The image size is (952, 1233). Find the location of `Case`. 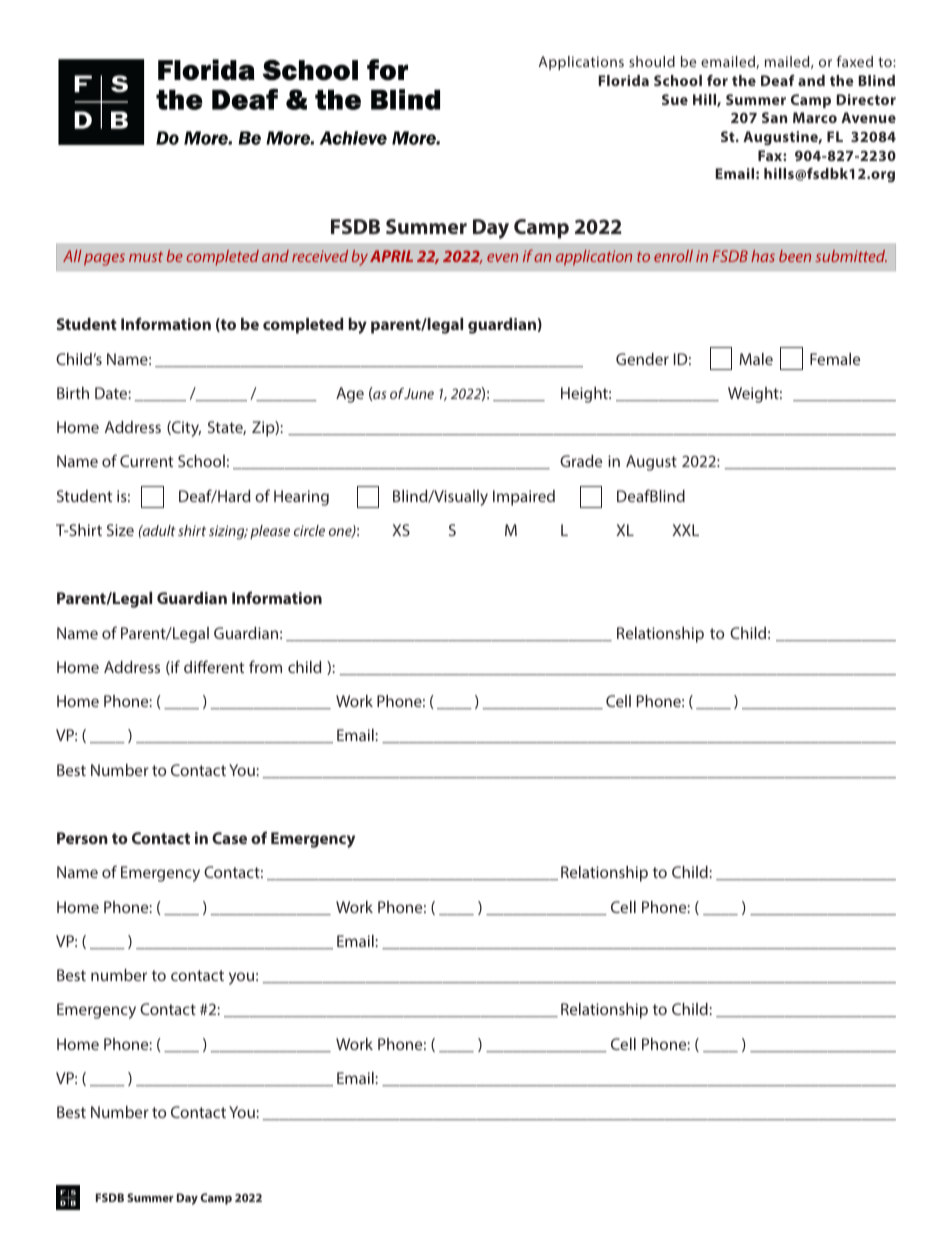

Case is located at coordinates (229, 838).
